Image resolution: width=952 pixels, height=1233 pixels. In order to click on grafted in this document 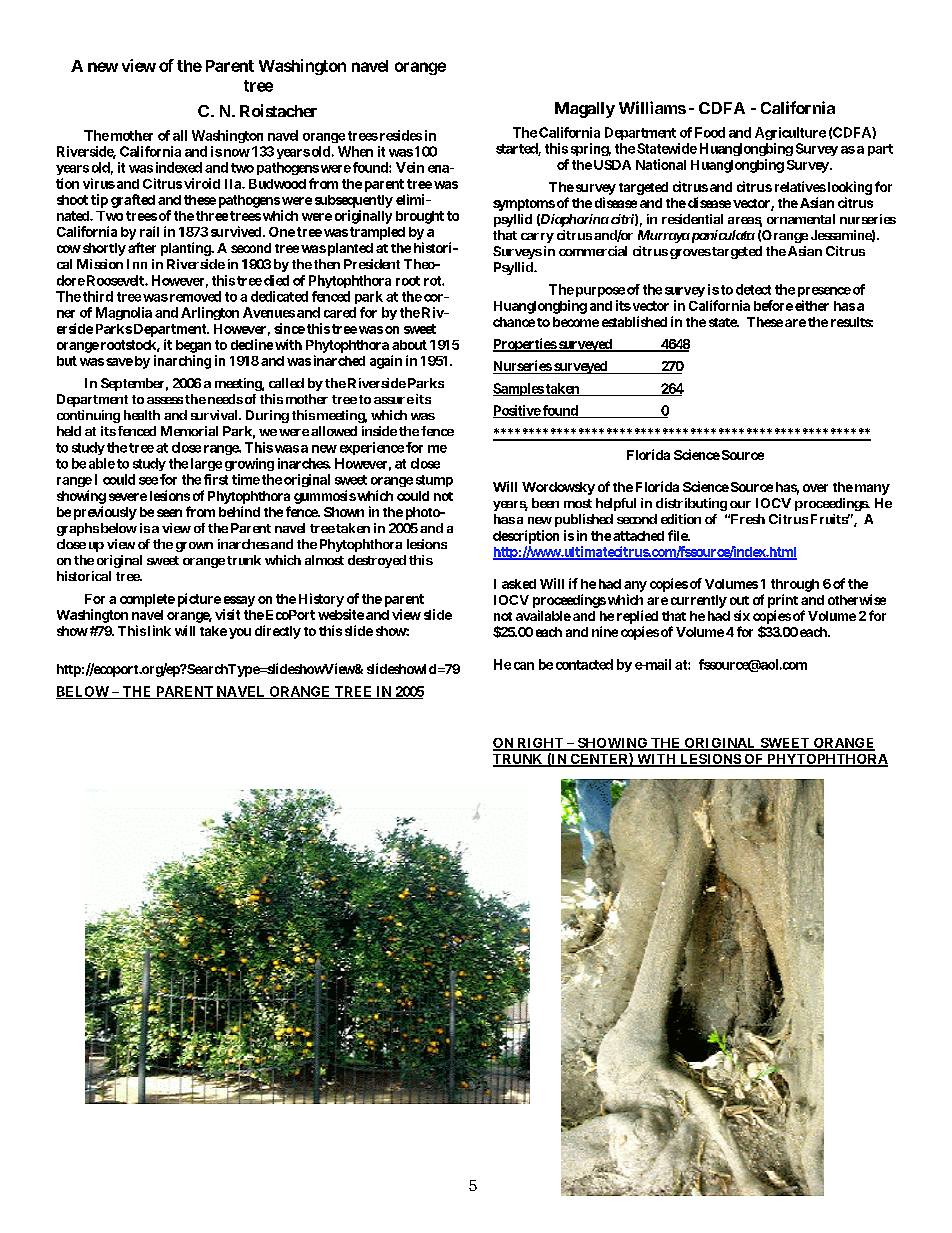, I will do `click(133, 201)`.
